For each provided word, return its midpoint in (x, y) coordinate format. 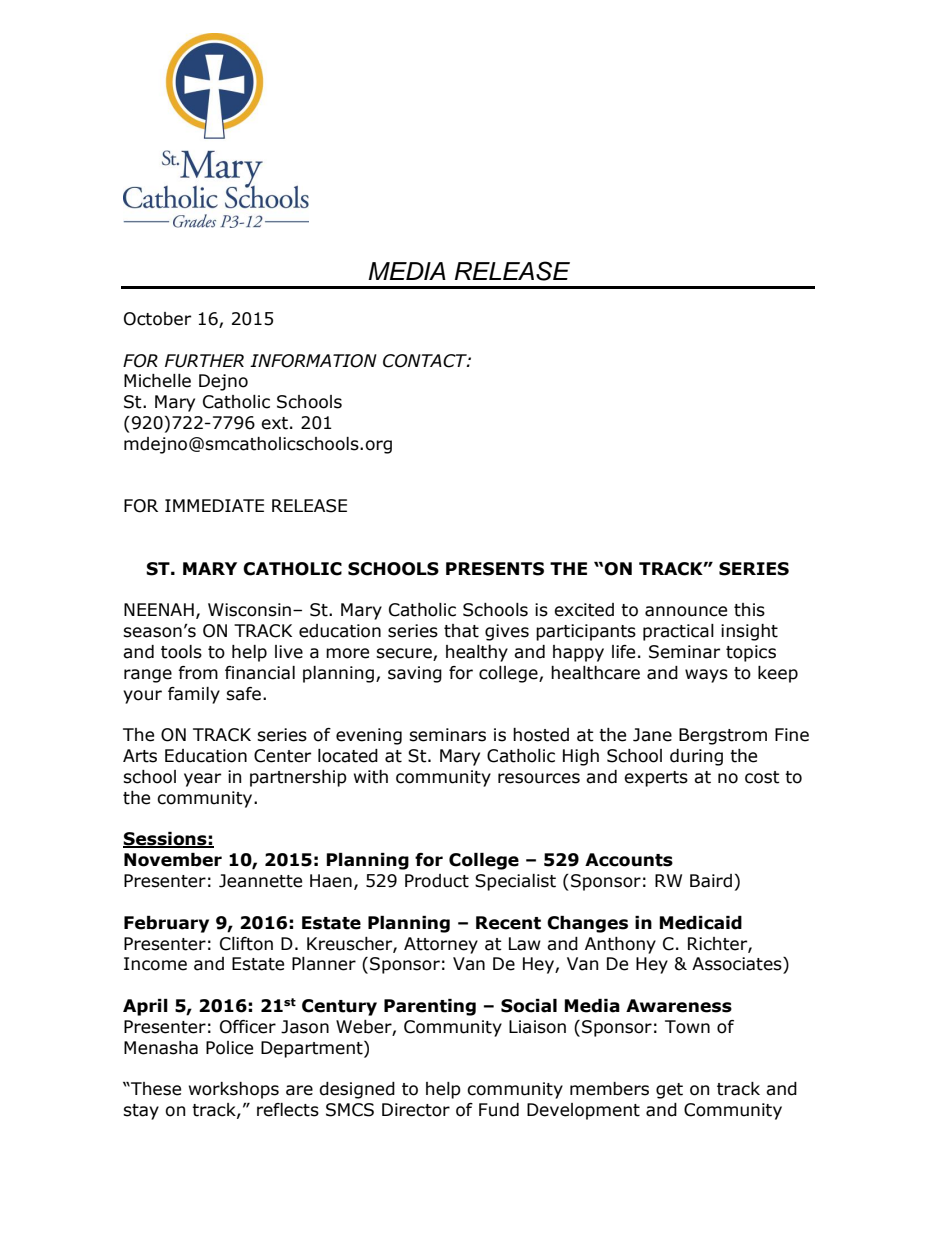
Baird (711, 881)
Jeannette (260, 881)
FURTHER (204, 361)
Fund (499, 1110)
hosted (541, 735)
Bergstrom (723, 736)
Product (437, 881)
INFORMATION (313, 361)
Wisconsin (249, 610)
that (461, 631)
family (194, 695)
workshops (234, 1090)
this (749, 610)
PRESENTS (495, 569)
